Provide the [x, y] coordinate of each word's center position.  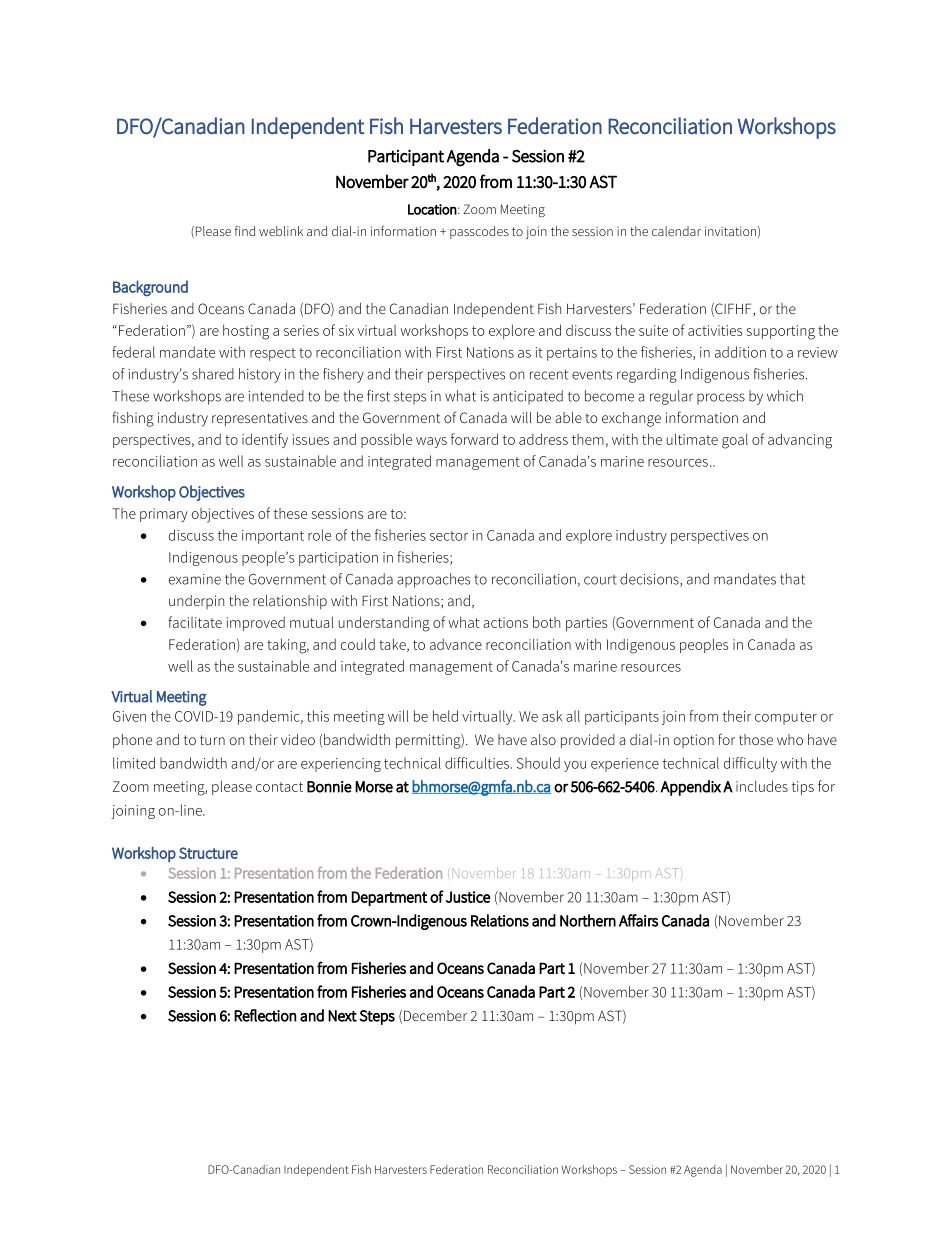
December [435, 1015]
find [245, 231]
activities [715, 330]
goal [735, 441]
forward [474, 439]
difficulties [478, 763]
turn [212, 740]
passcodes [479, 232]
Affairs [638, 920]
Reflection [265, 1015]
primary [164, 515]
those [756, 739]
